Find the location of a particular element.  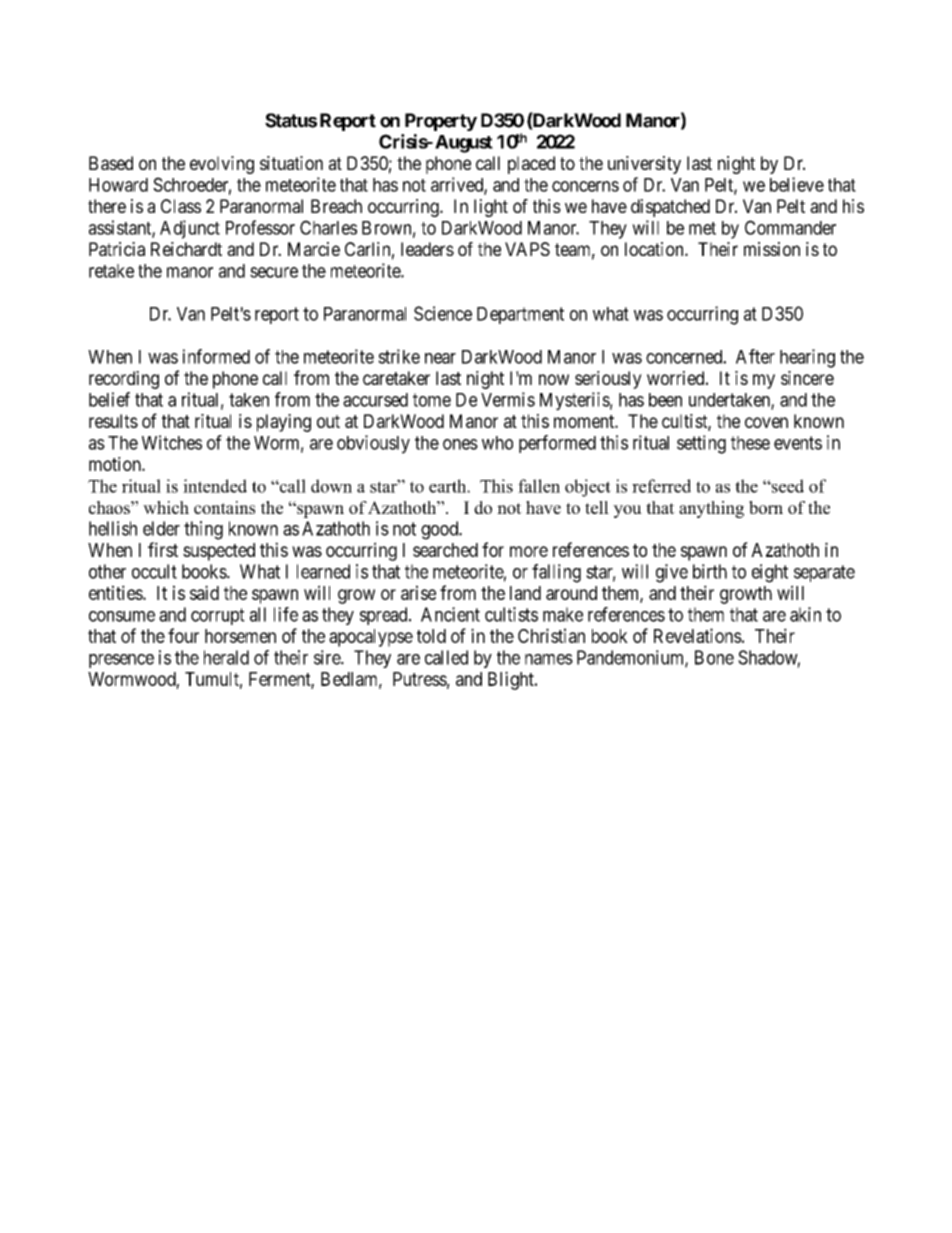

Bone is located at coordinates (714, 657).
